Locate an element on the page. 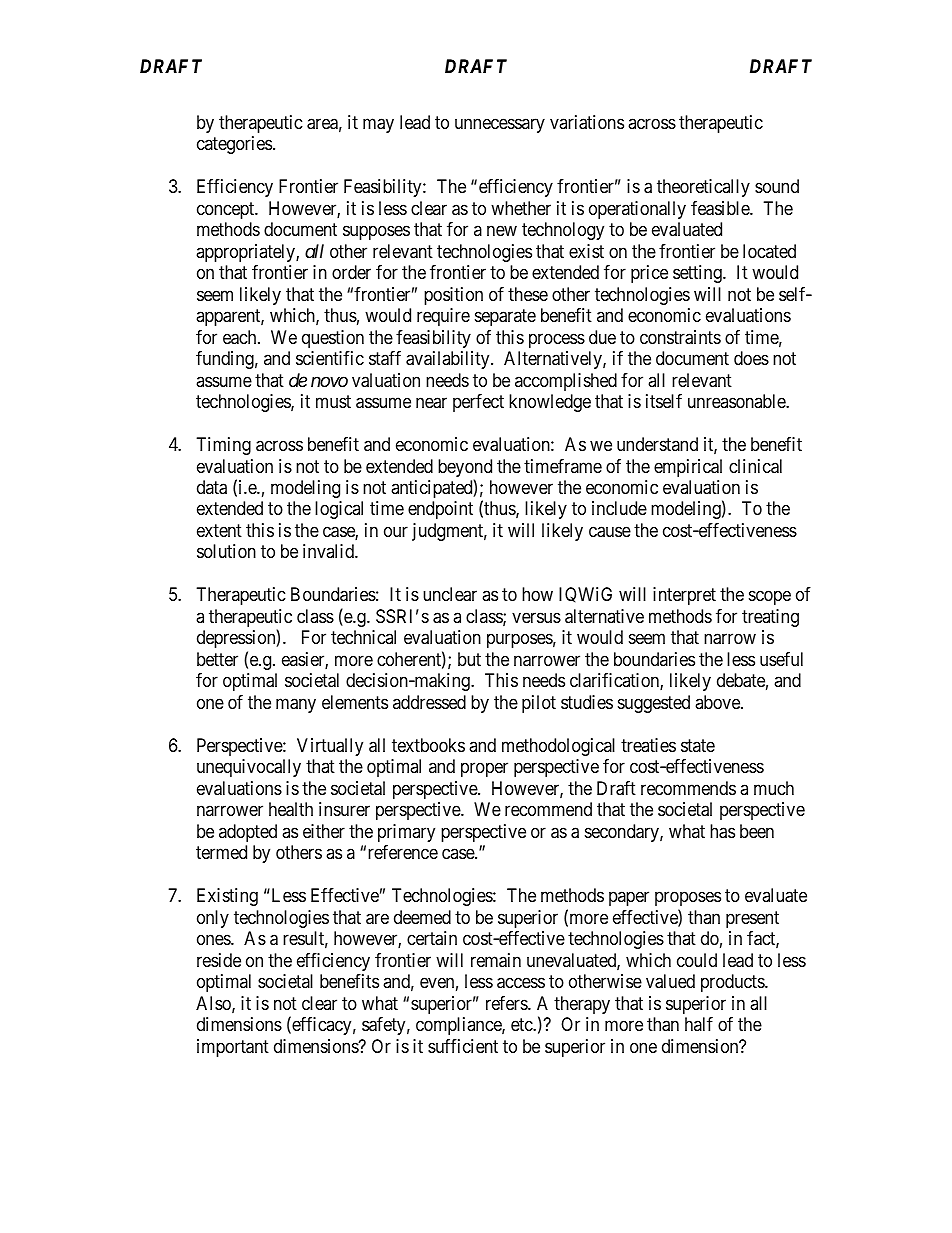 This page has height=1233, width=952. categories is located at coordinates (234, 145).
